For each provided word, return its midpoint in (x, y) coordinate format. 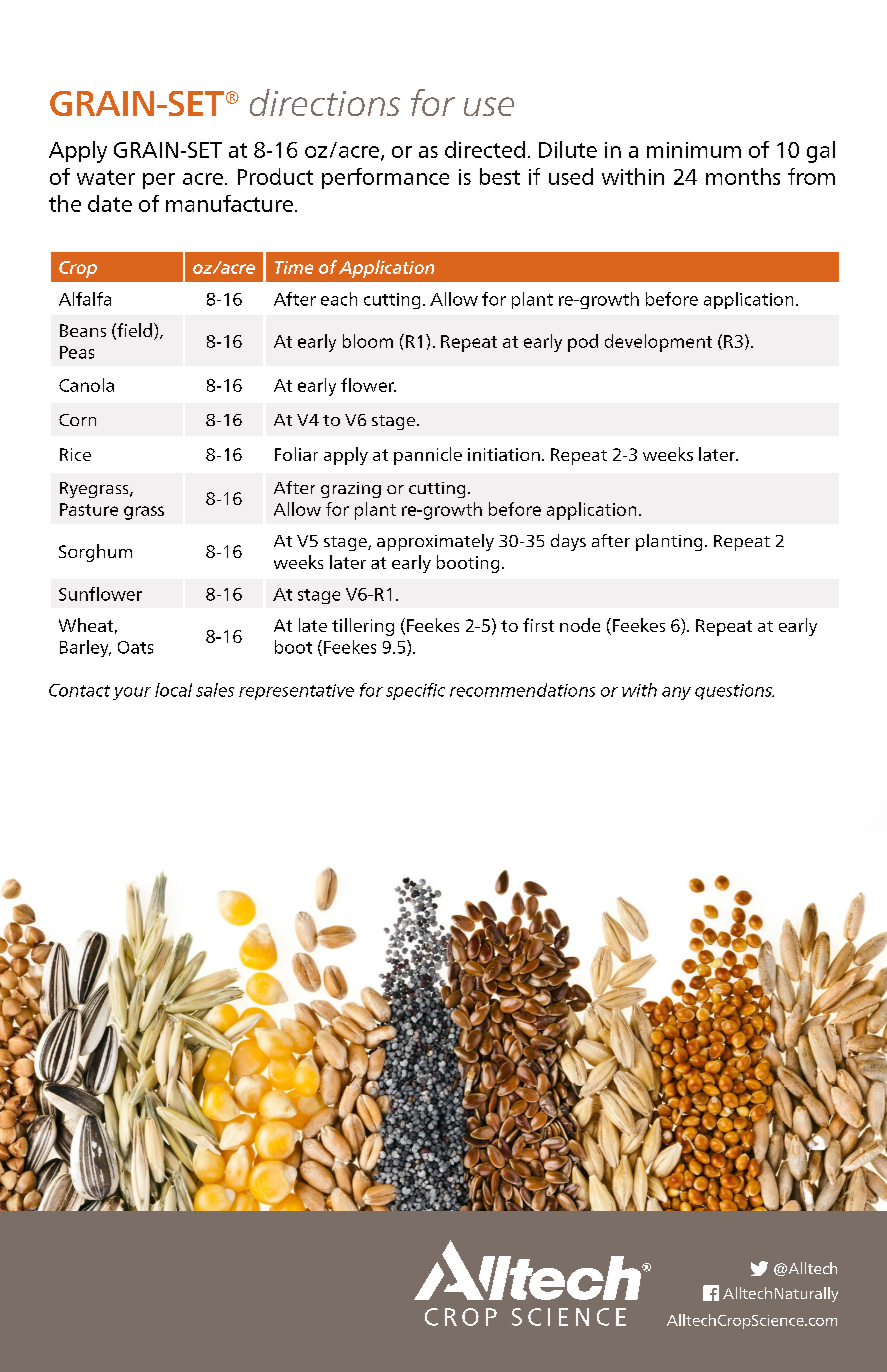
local (173, 690)
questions (734, 692)
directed (485, 149)
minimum (694, 150)
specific (415, 691)
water (106, 177)
